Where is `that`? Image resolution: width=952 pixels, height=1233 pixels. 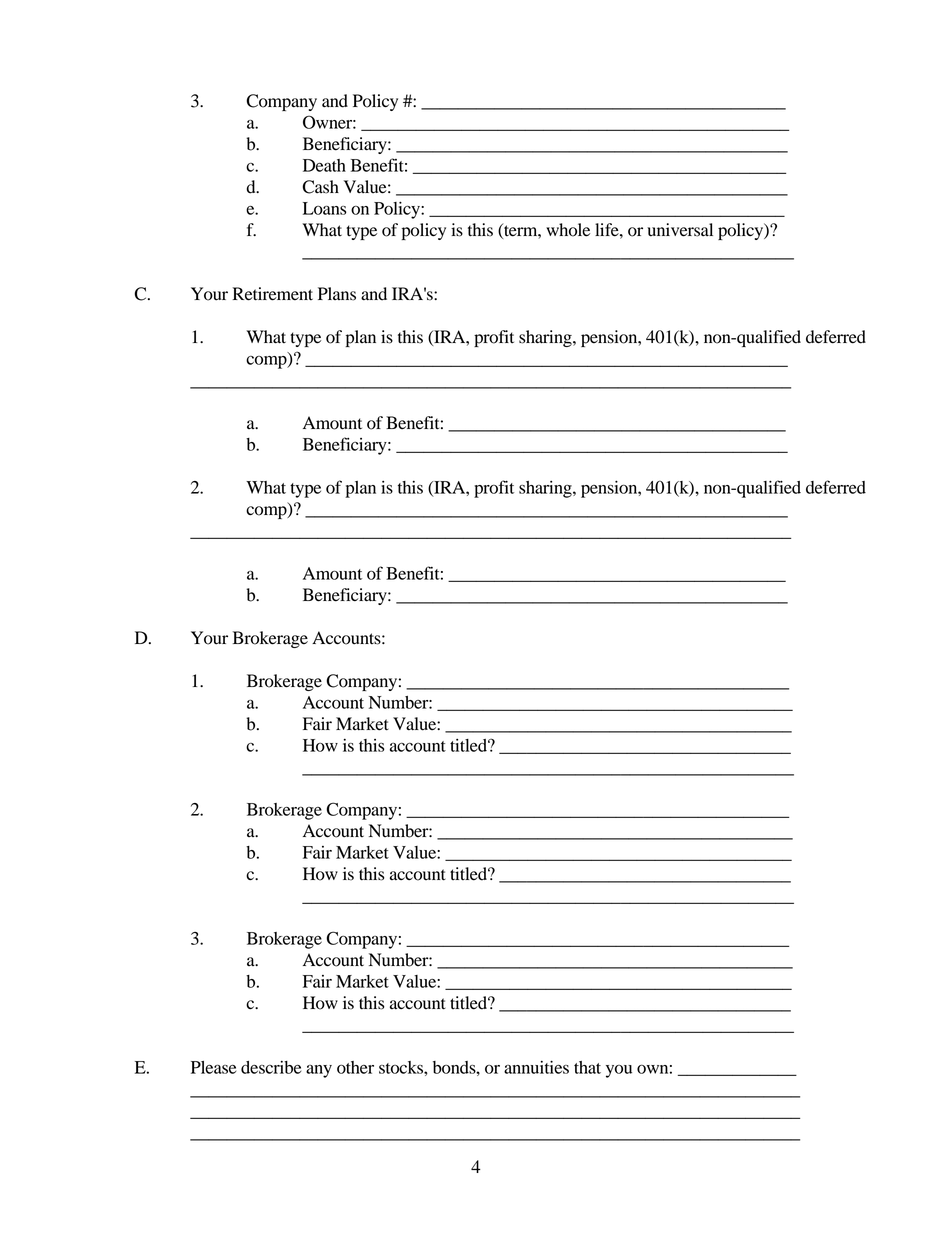
that is located at coordinates (587, 1067).
